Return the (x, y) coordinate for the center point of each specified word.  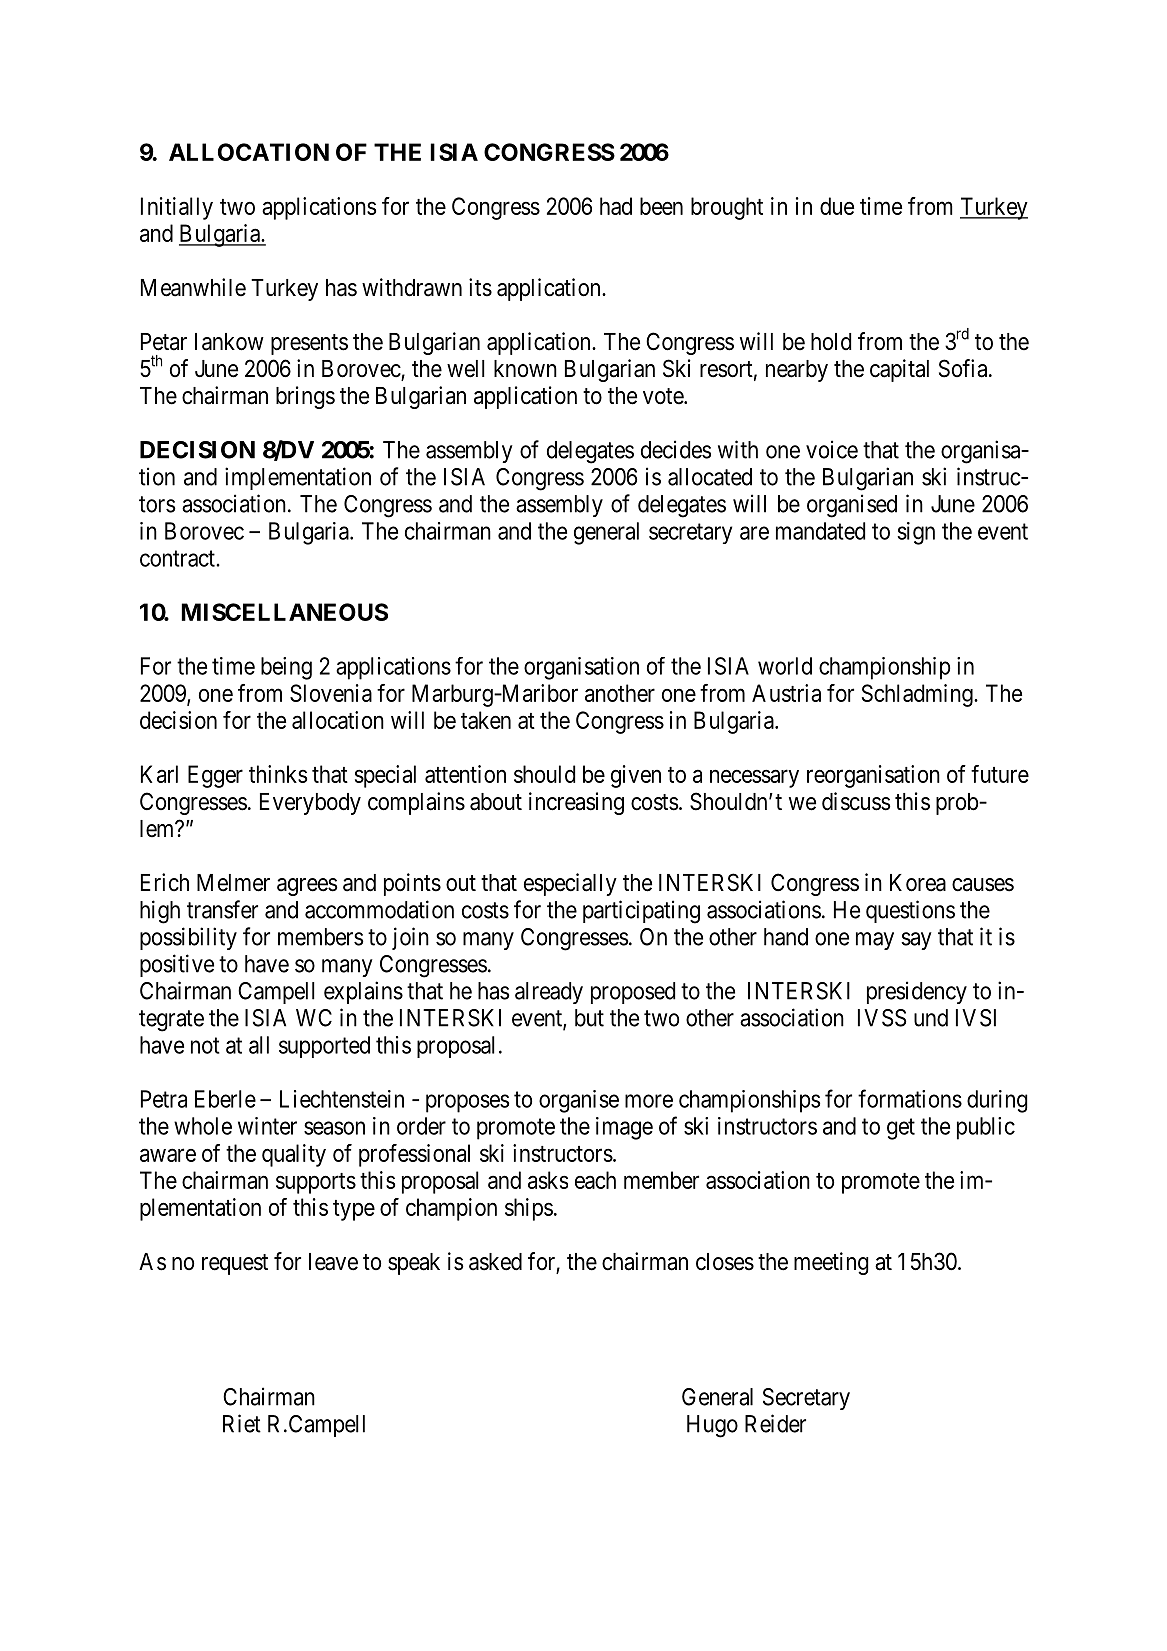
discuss (856, 801)
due (837, 206)
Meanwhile (193, 287)
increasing (576, 803)
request (235, 1264)
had (616, 206)
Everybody (310, 804)
